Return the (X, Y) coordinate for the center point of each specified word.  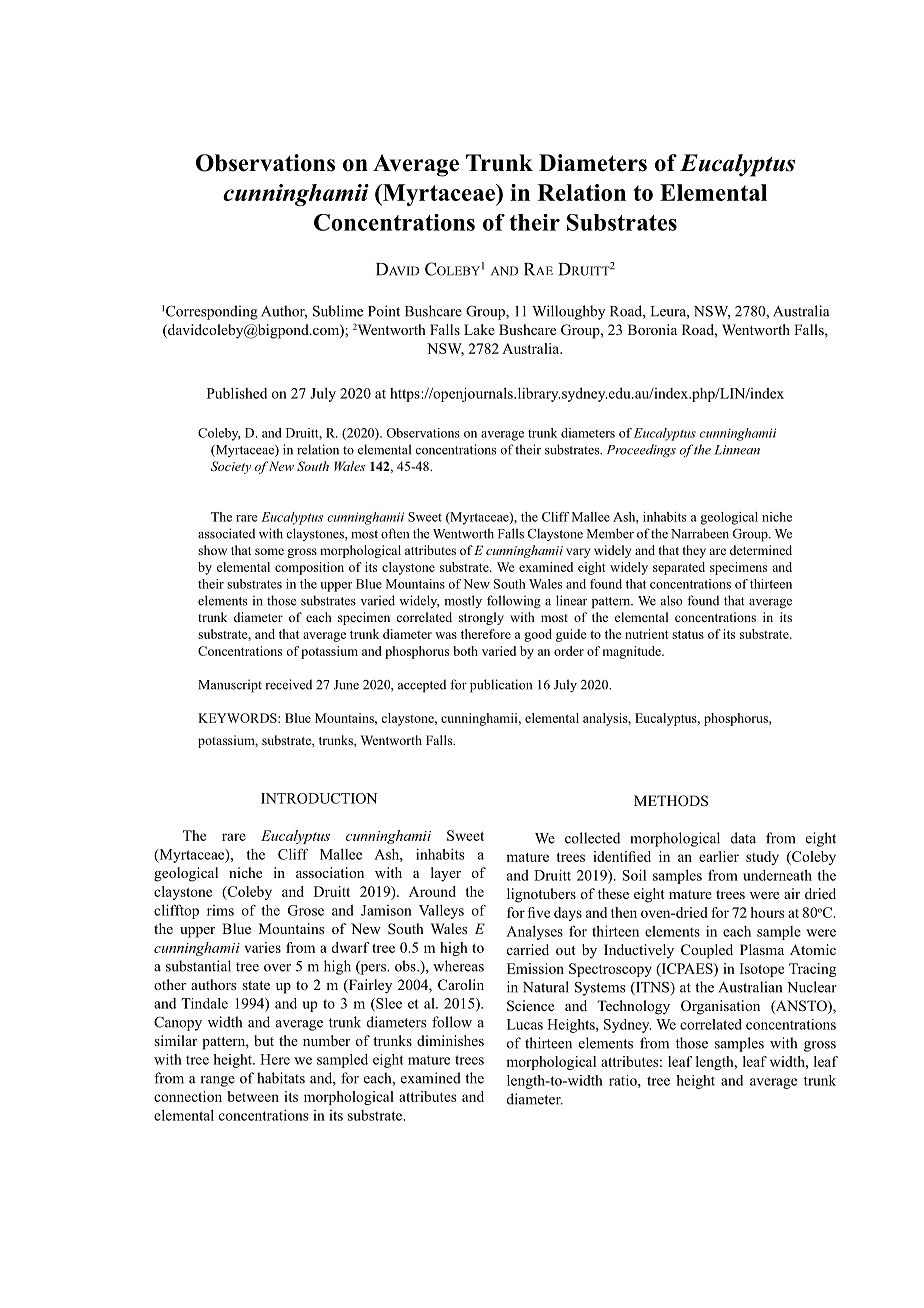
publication (501, 686)
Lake (479, 329)
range (218, 1081)
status (688, 634)
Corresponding (212, 312)
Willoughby (568, 312)
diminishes (450, 1040)
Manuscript (230, 686)
